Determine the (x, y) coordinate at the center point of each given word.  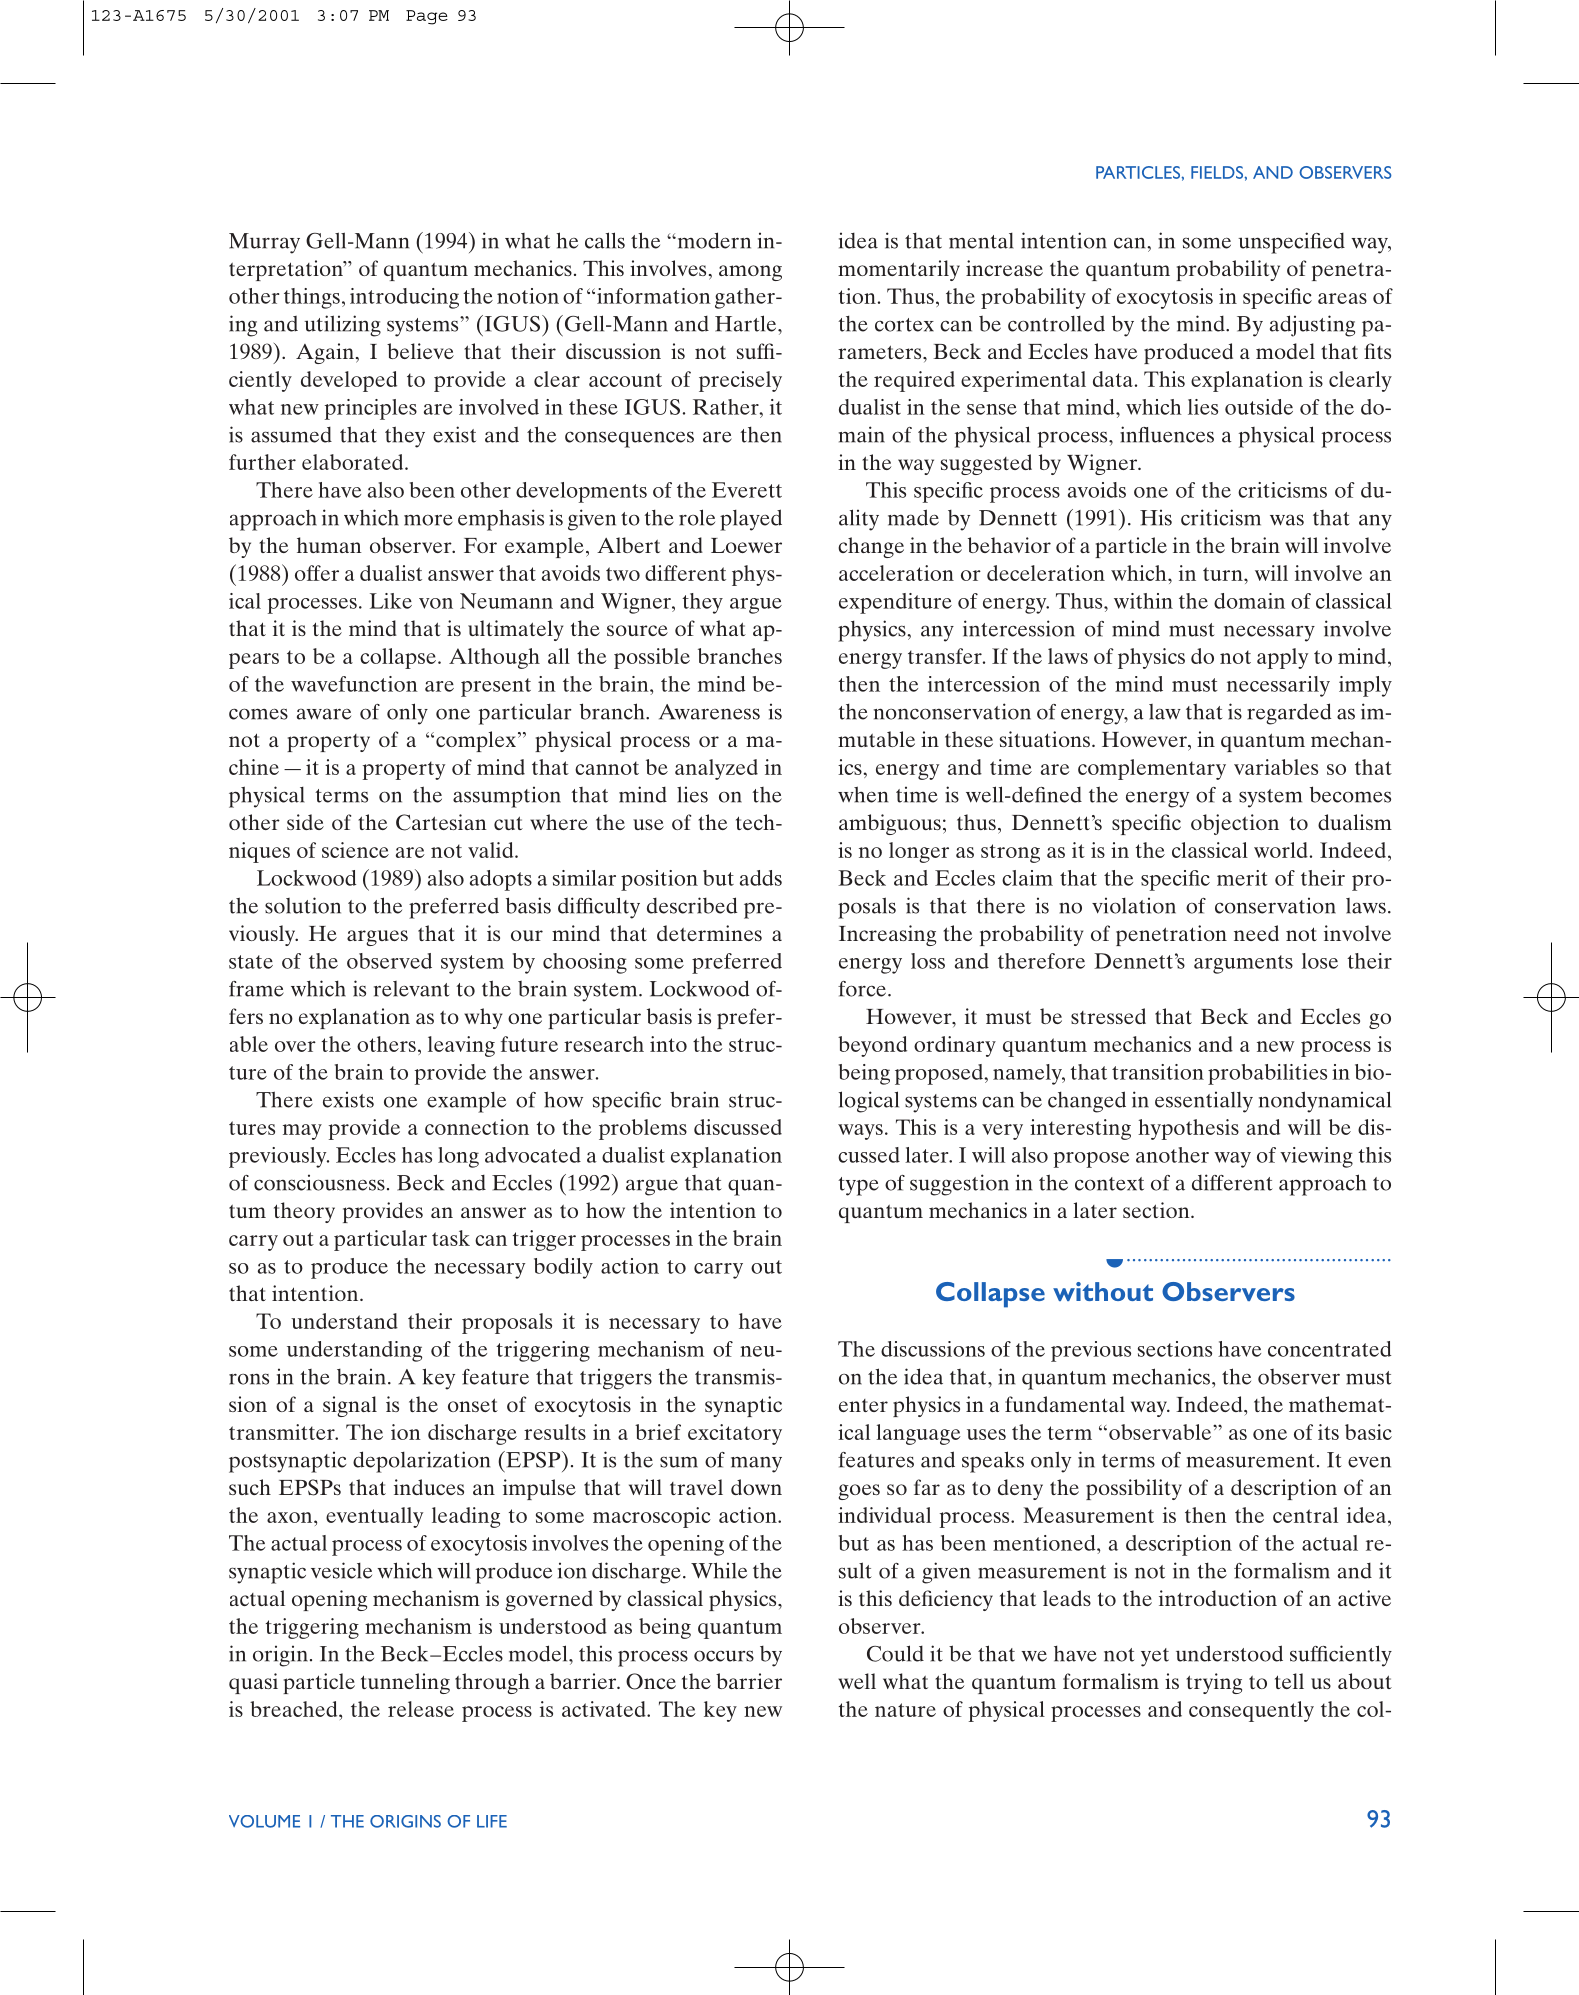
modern (713, 240)
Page (427, 17)
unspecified (1291, 243)
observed (389, 961)
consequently (1251, 1711)
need (1256, 933)
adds (761, 878)
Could (895, 1653)
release (421, 1709)
